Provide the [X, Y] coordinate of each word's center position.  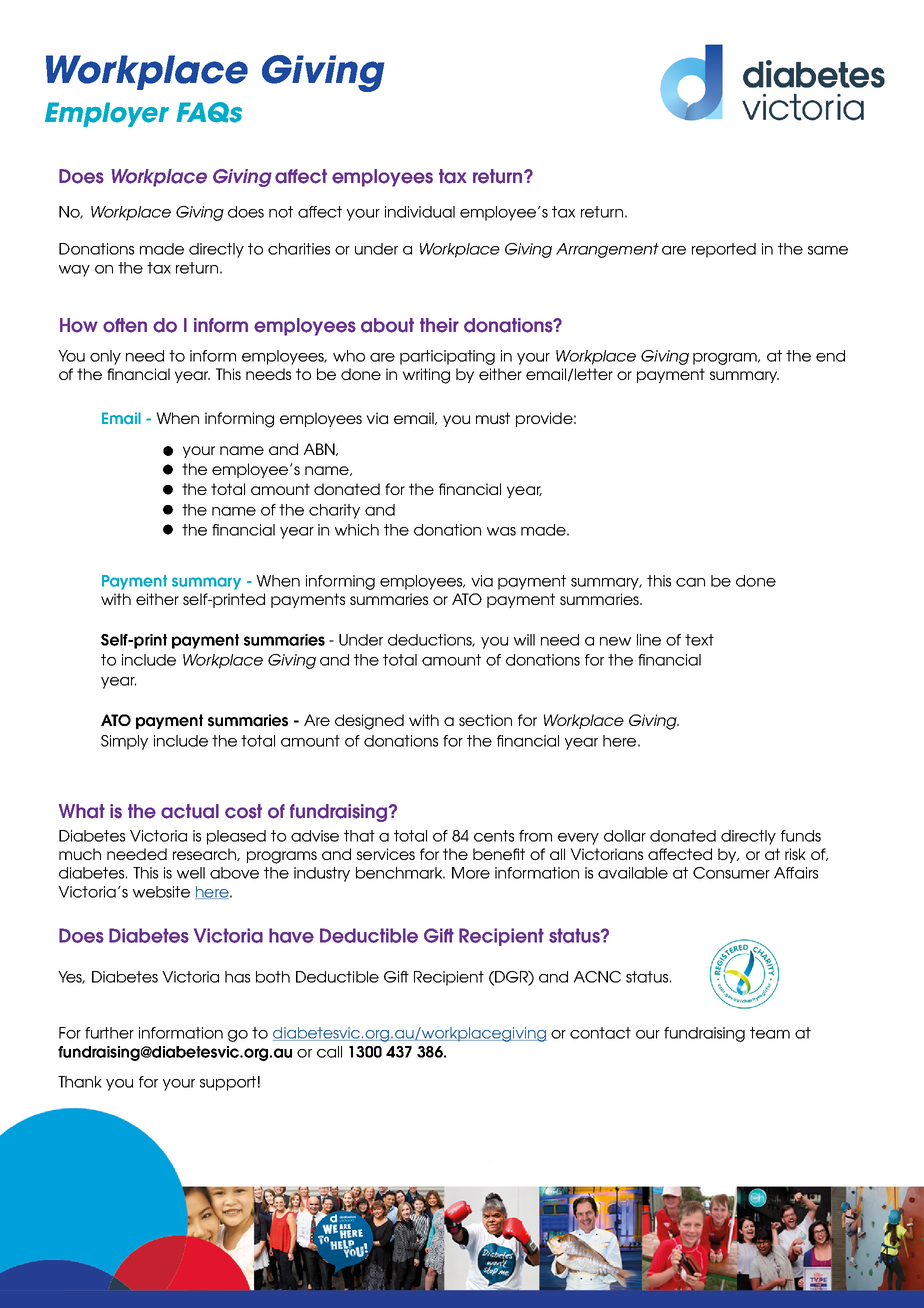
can [690, 582]
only [105, 357]
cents [494, 836]
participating [447, 357]
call [329, 1052]
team [770, 1033]
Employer [107, 114]
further [109, 1033]
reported [724, 250]
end [830, 356]
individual [420, 212]
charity [334, 511]
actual [190, 811]
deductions [431, 640]
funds [801, 836]
